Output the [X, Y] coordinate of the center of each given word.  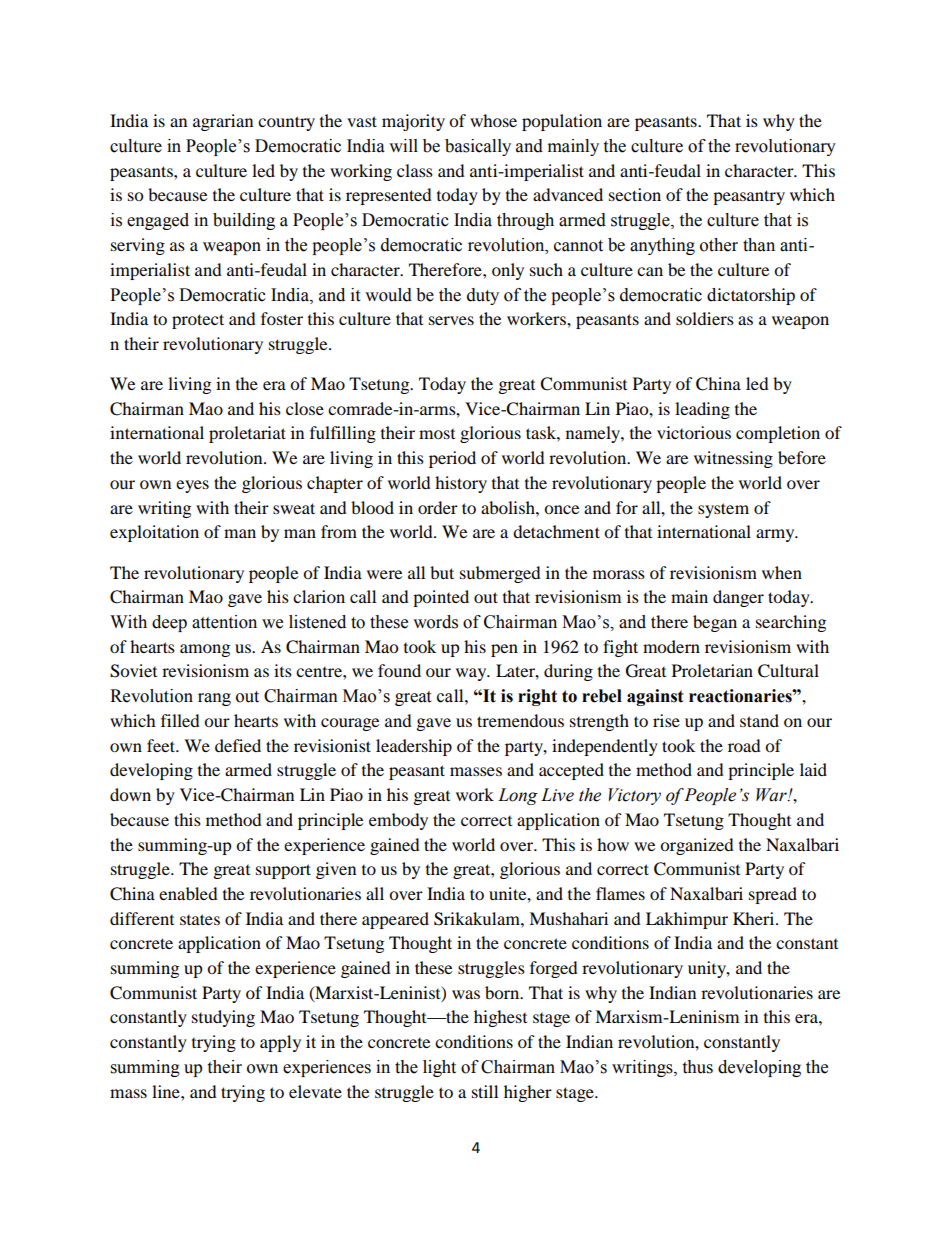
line [167, 1091]
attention [224, 622]
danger [738, 598]
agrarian [223, 122]
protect [198, 321]
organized [697, 846]
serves [451, 320]
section [635, 194]
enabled [188, 893]
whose [493, 120]
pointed [441, 598]
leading [702, 410]
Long [518, 796]
